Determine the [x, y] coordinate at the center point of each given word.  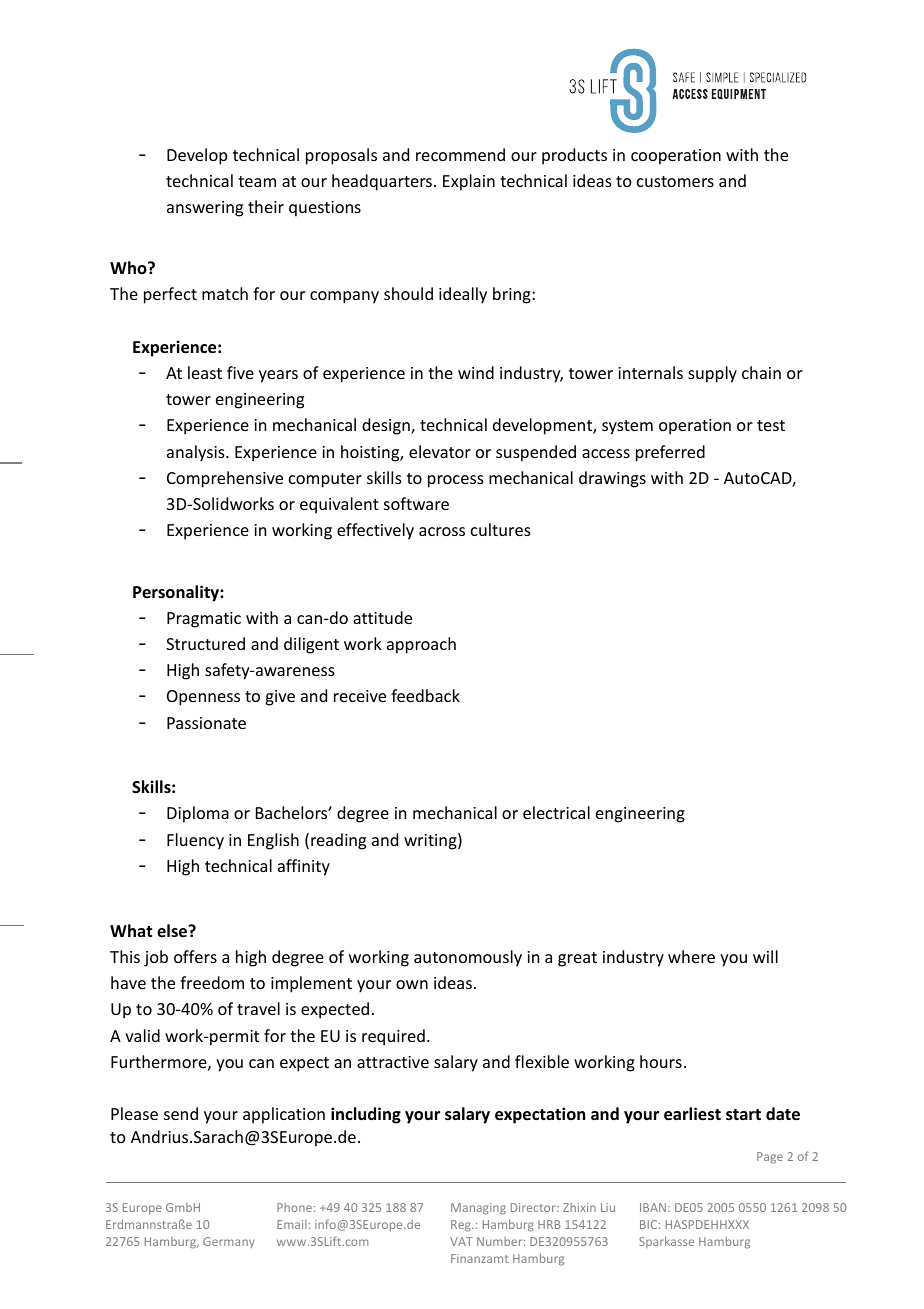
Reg [462, 1226]
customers [675, 181]
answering [205, 209]
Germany [229, 1242]
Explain [469, 182]
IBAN [653, 1207]
